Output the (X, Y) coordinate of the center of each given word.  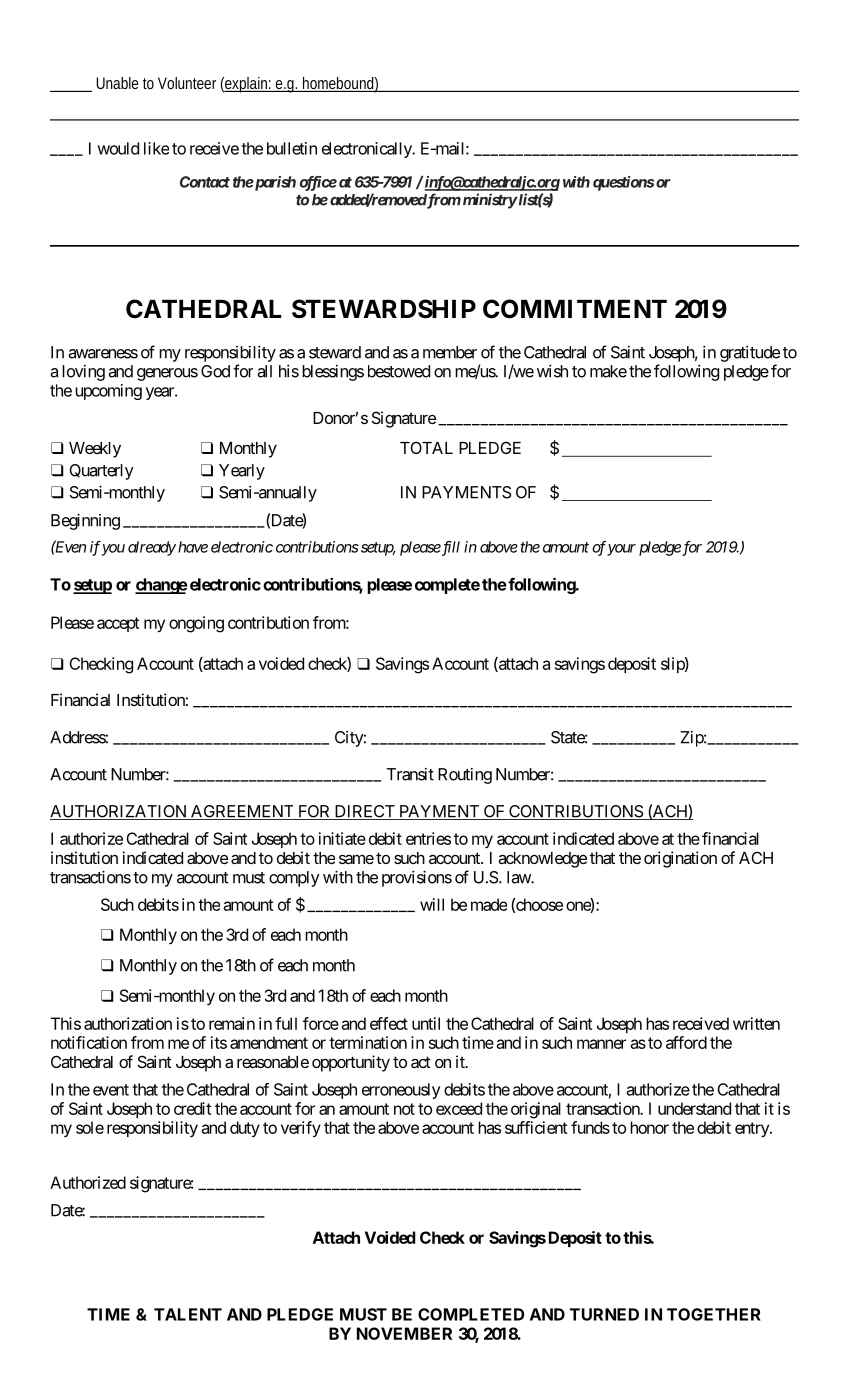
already (152, 548)
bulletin (292, 148)
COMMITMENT (575, 309)
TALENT (188, 1314)
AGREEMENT (242, 812)
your (621, 550)
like (156, 148)
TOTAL (426, 447)
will (432, 904)
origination (680, 859)
